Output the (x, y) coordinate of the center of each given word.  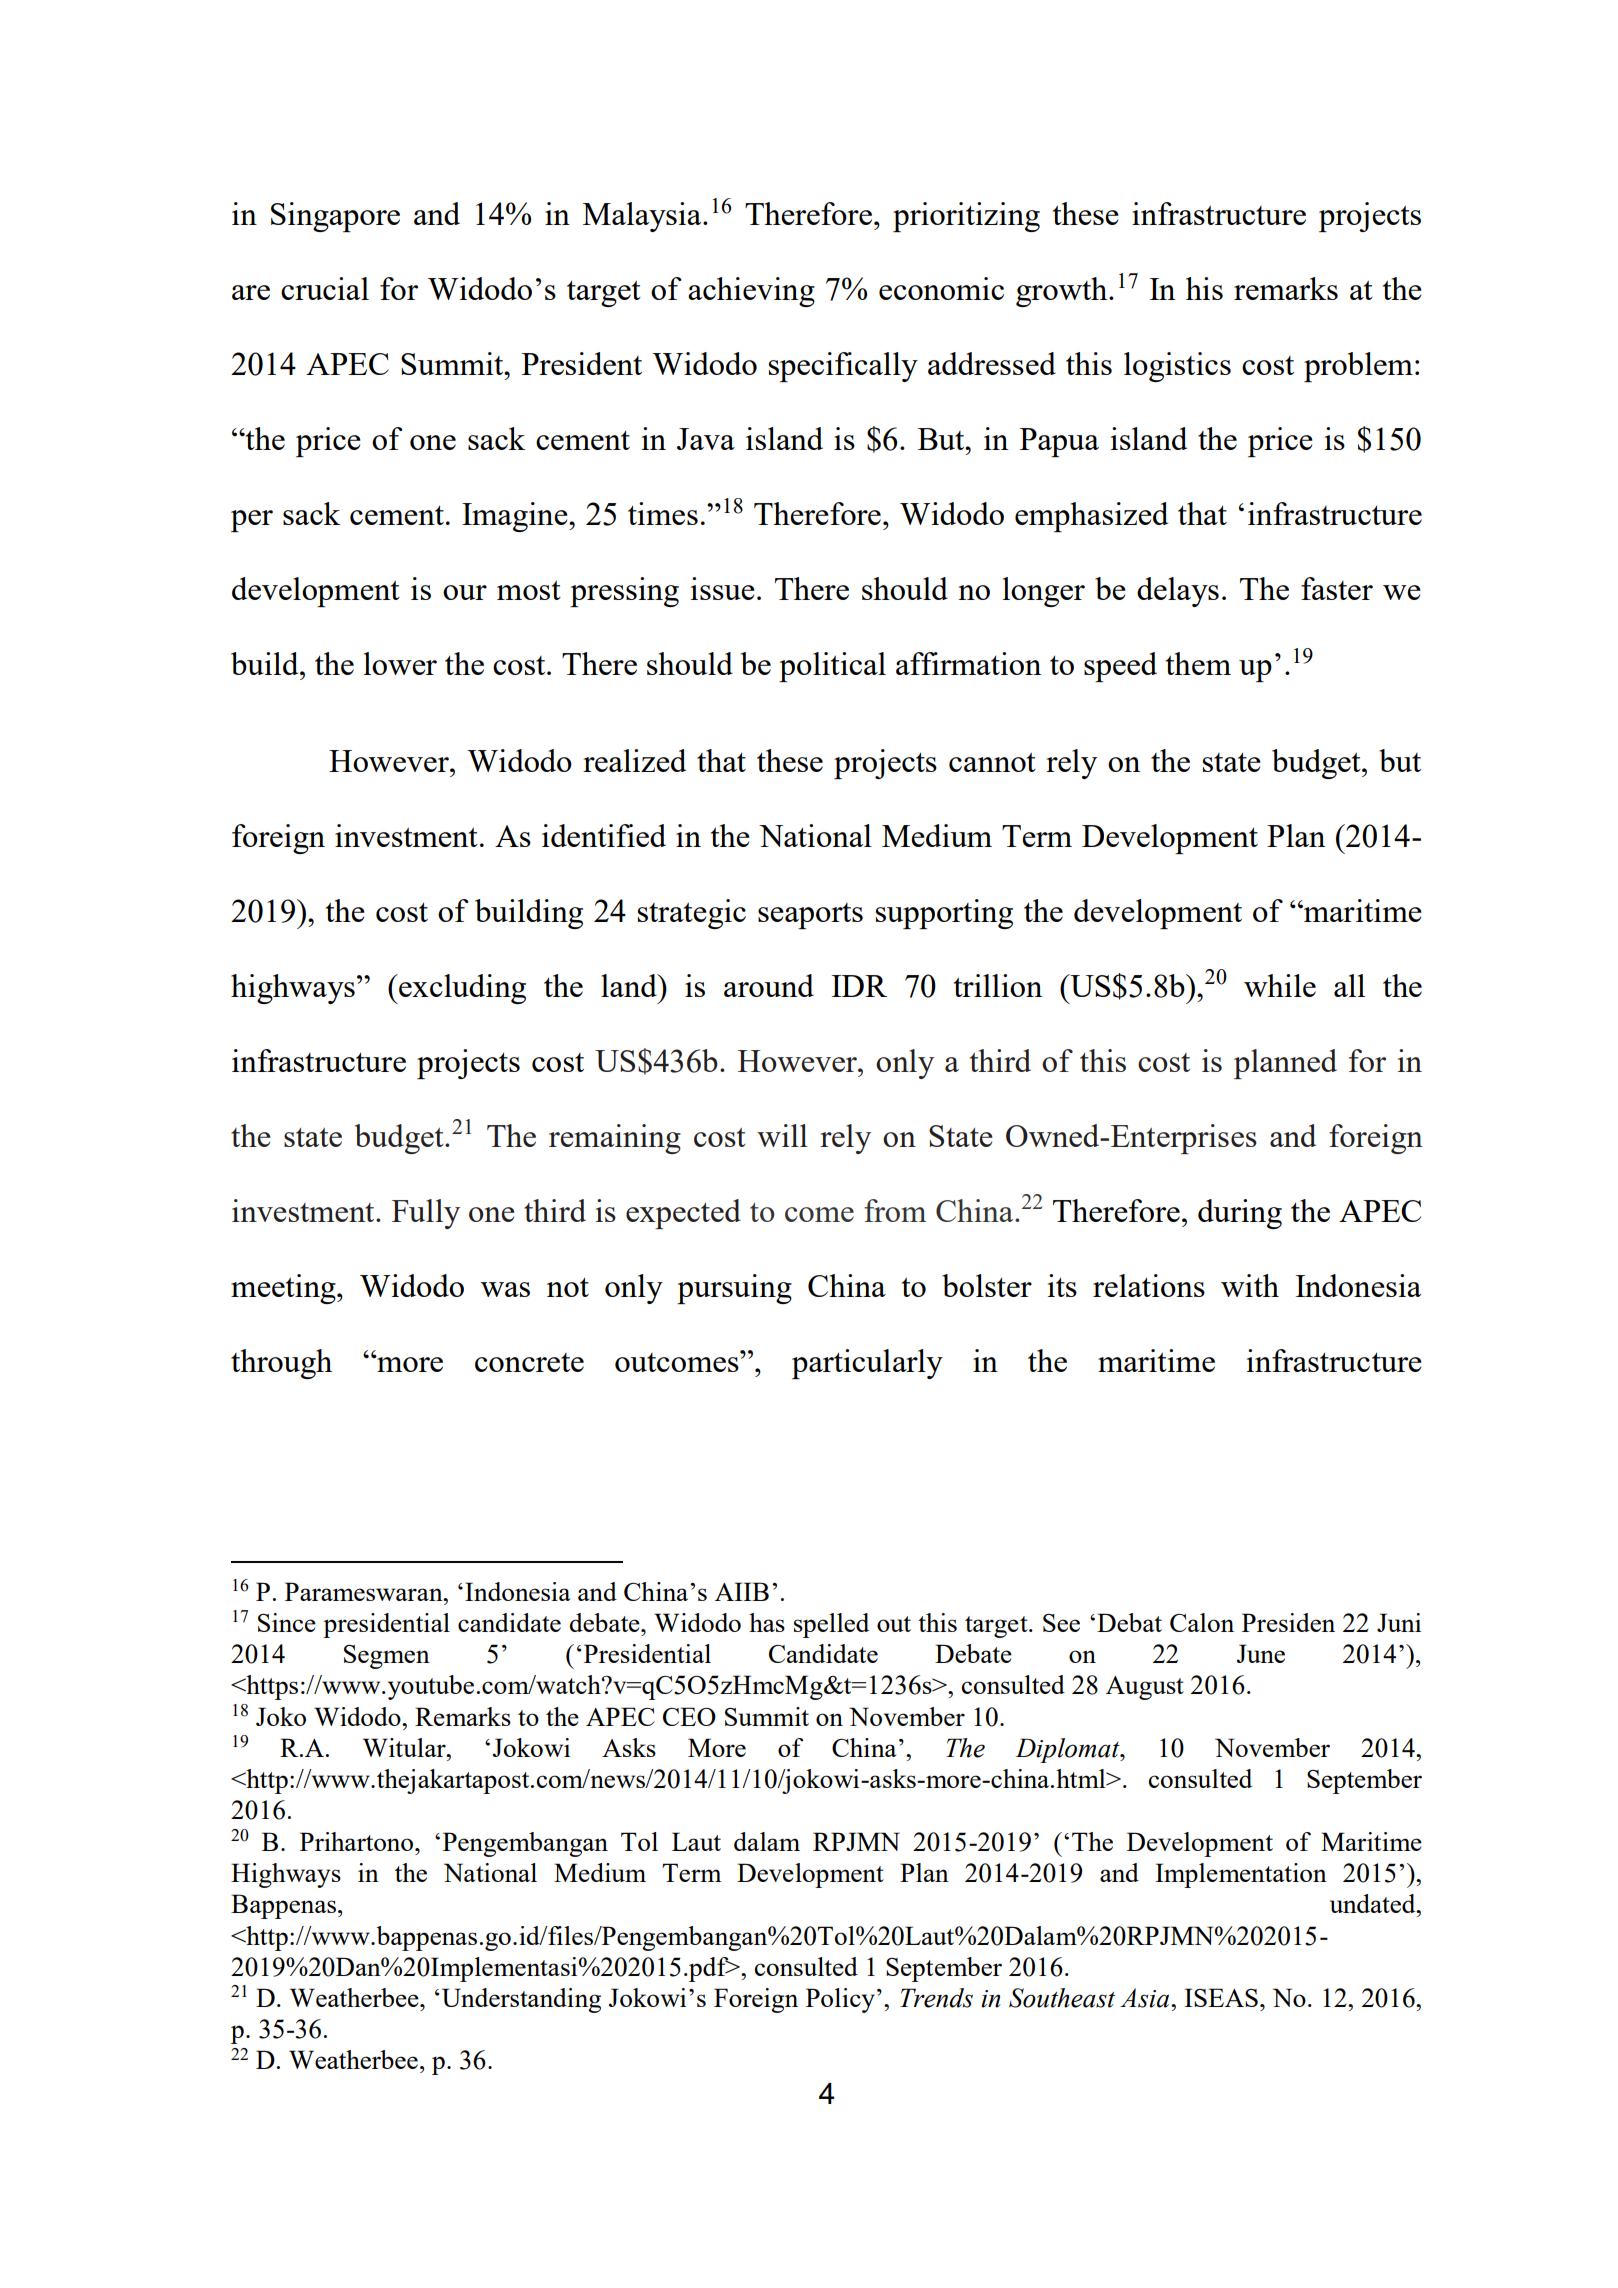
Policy (840, 2000)
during (1240, 1214)
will (782, 1135)
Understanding (521, 2000)
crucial (325, 288)
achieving (751, 292)
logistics (1177, 367)
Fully (426, 1214)
